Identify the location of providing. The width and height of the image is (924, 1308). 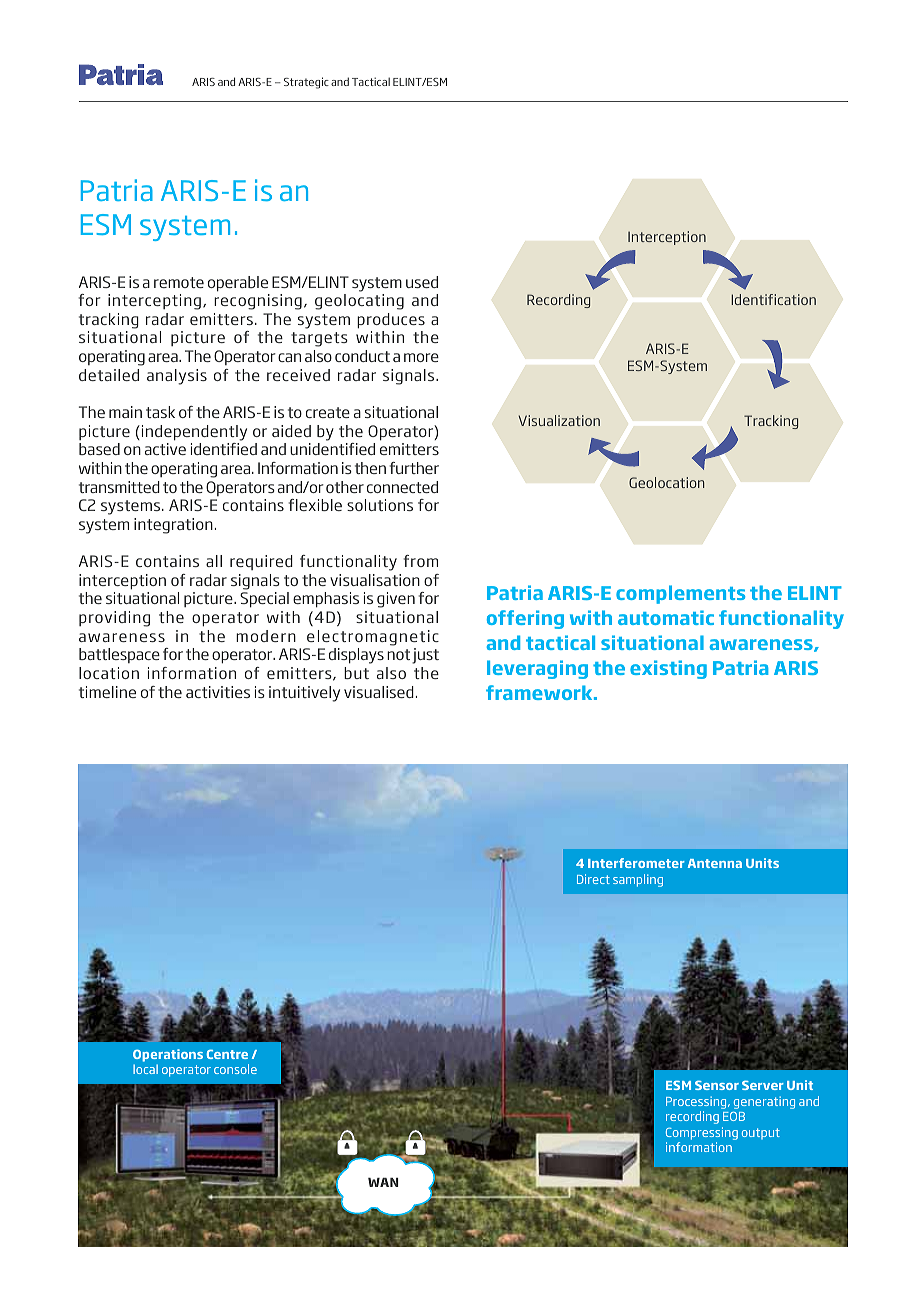
(114, 619).
